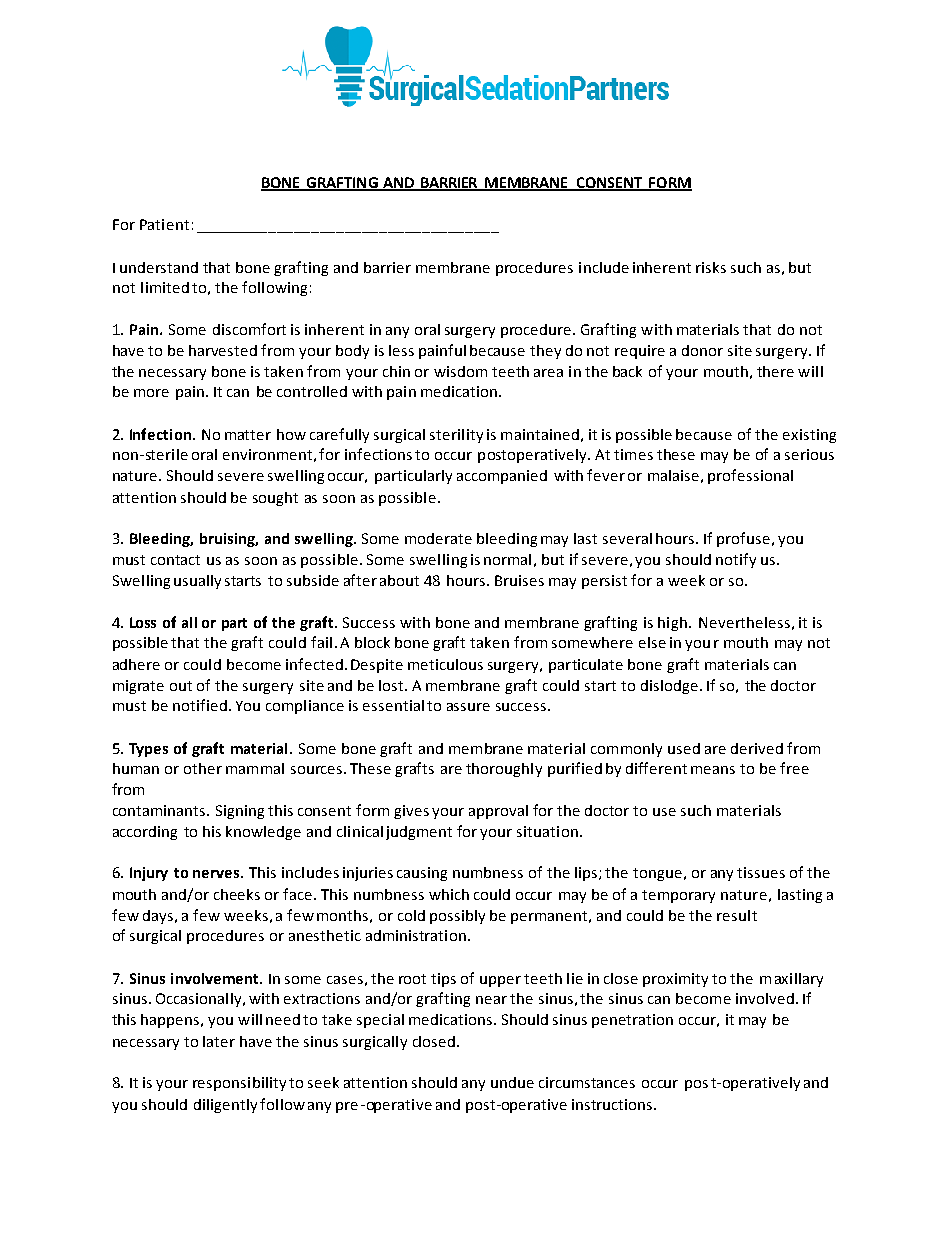  Describe the element at coordinates (203, 768) in the document. I see `other` at that location.
